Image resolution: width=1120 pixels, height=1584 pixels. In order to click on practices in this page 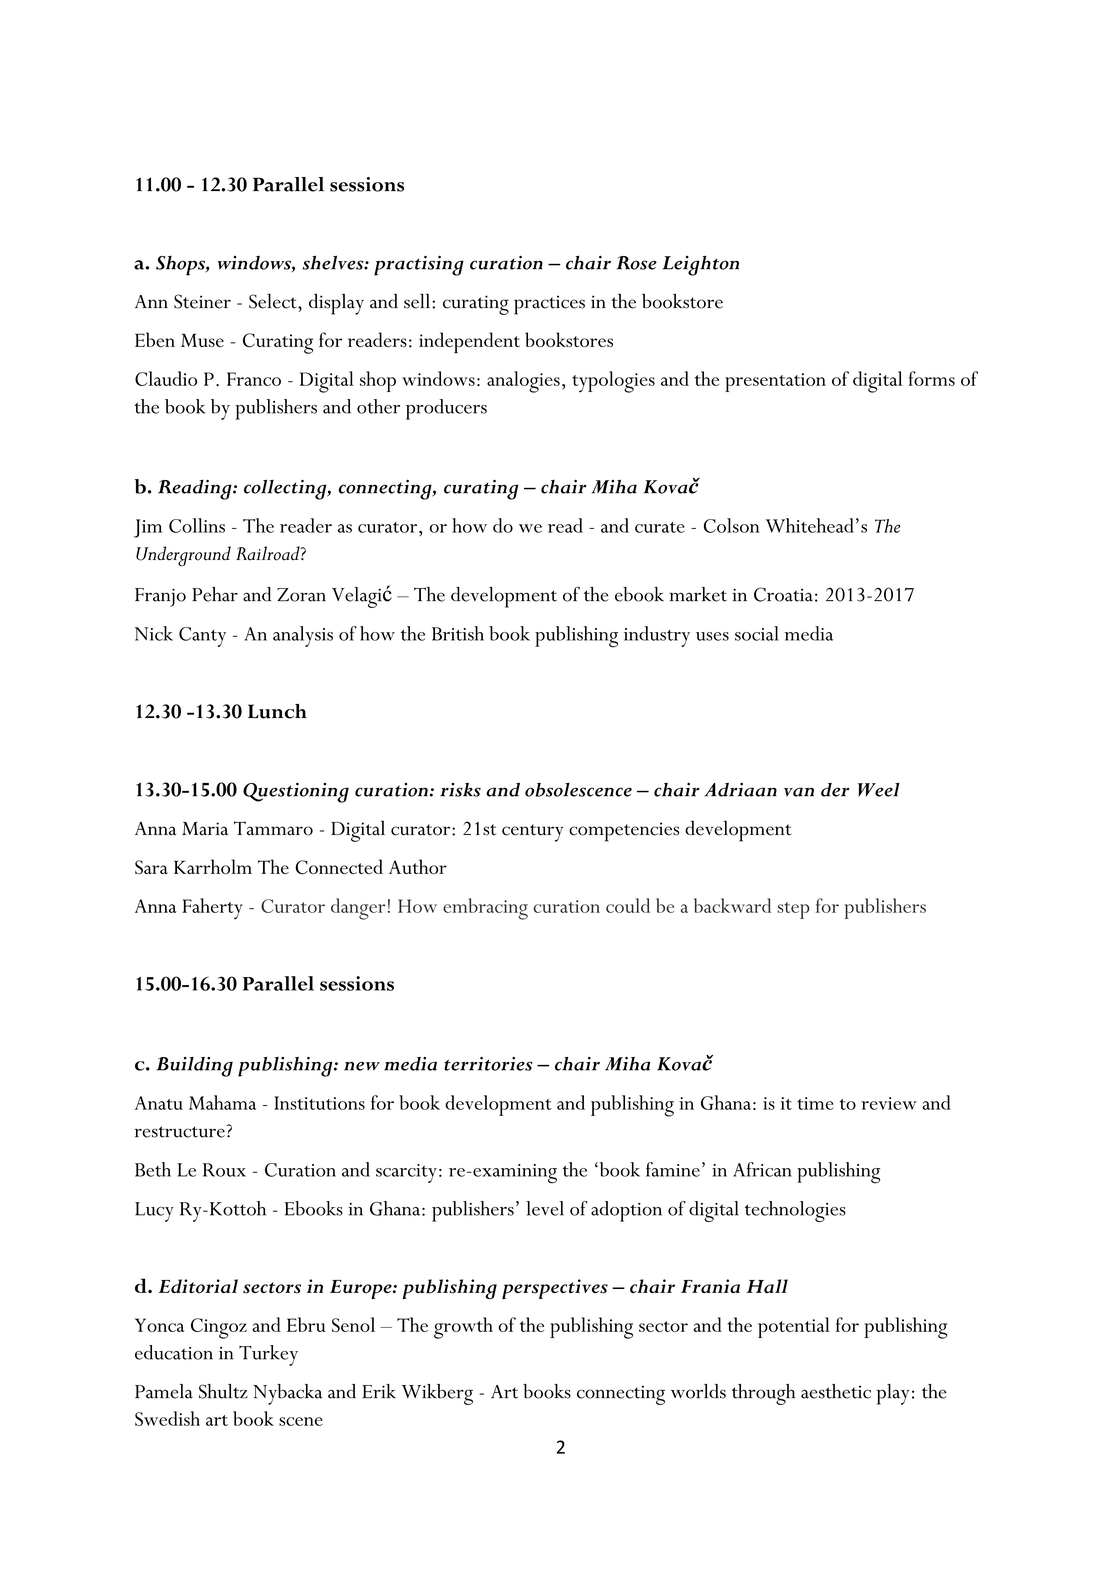, I will do `click(549, 305)`.
